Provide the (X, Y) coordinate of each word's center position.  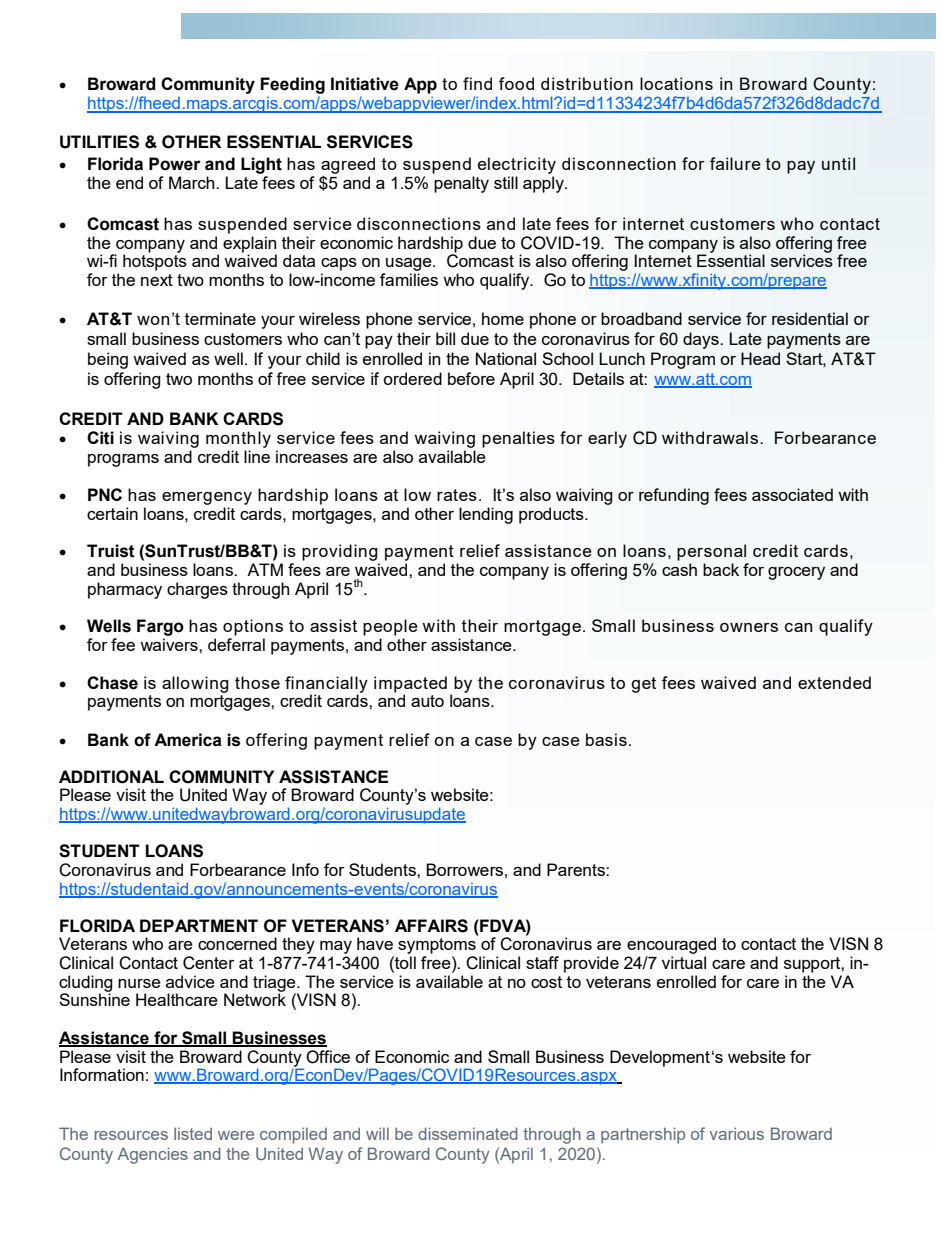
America (188, 740)
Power (175, 164)
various (737, 1133)
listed (193, 1133)
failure (735, 163)
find (477, 83)
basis (606, 739)
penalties (518, 439)
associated (792, 494)
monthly (238, 439)
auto (427, 701)
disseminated (468, 1133)
